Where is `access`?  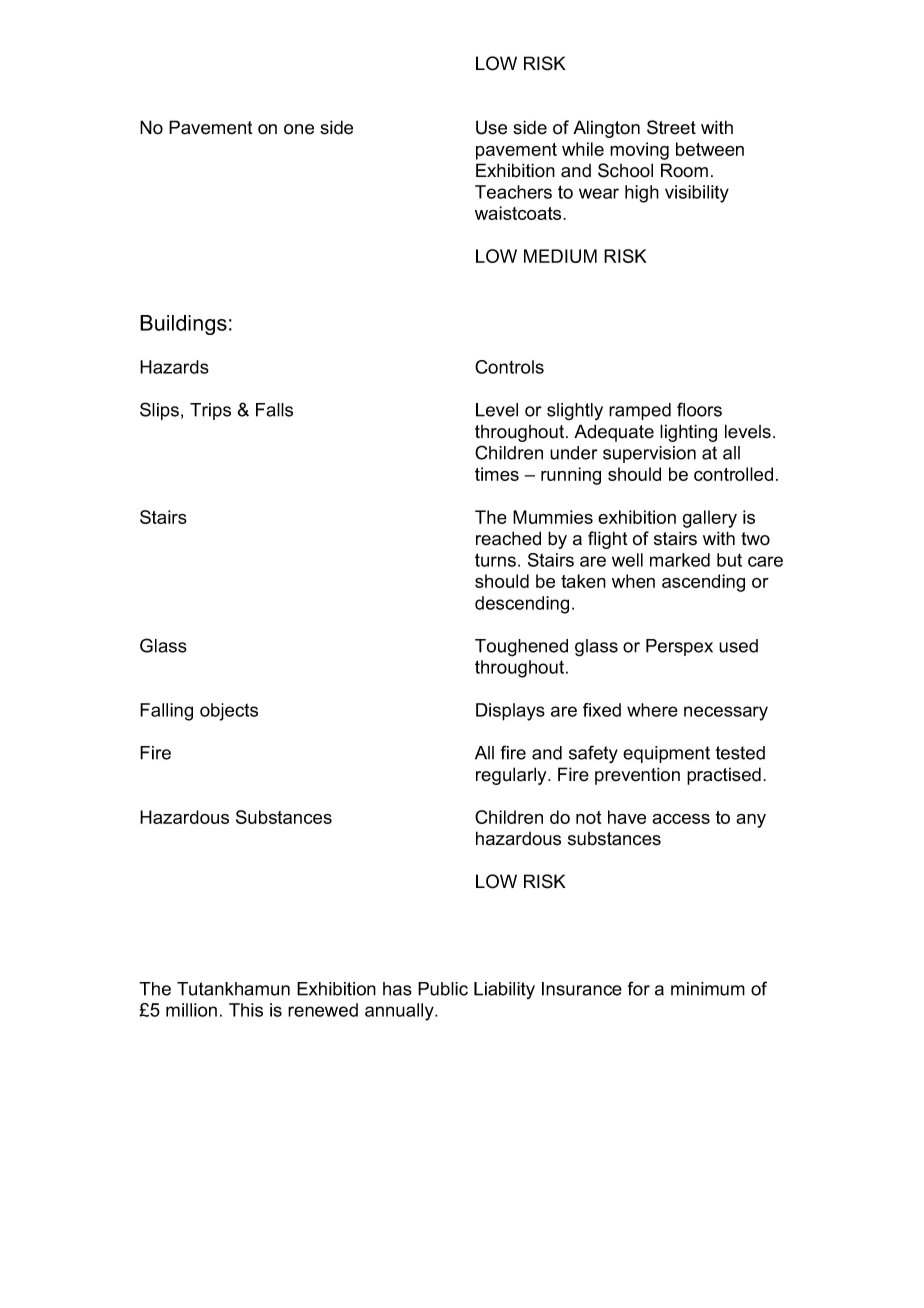
access is located at coordinates (681, 819).
